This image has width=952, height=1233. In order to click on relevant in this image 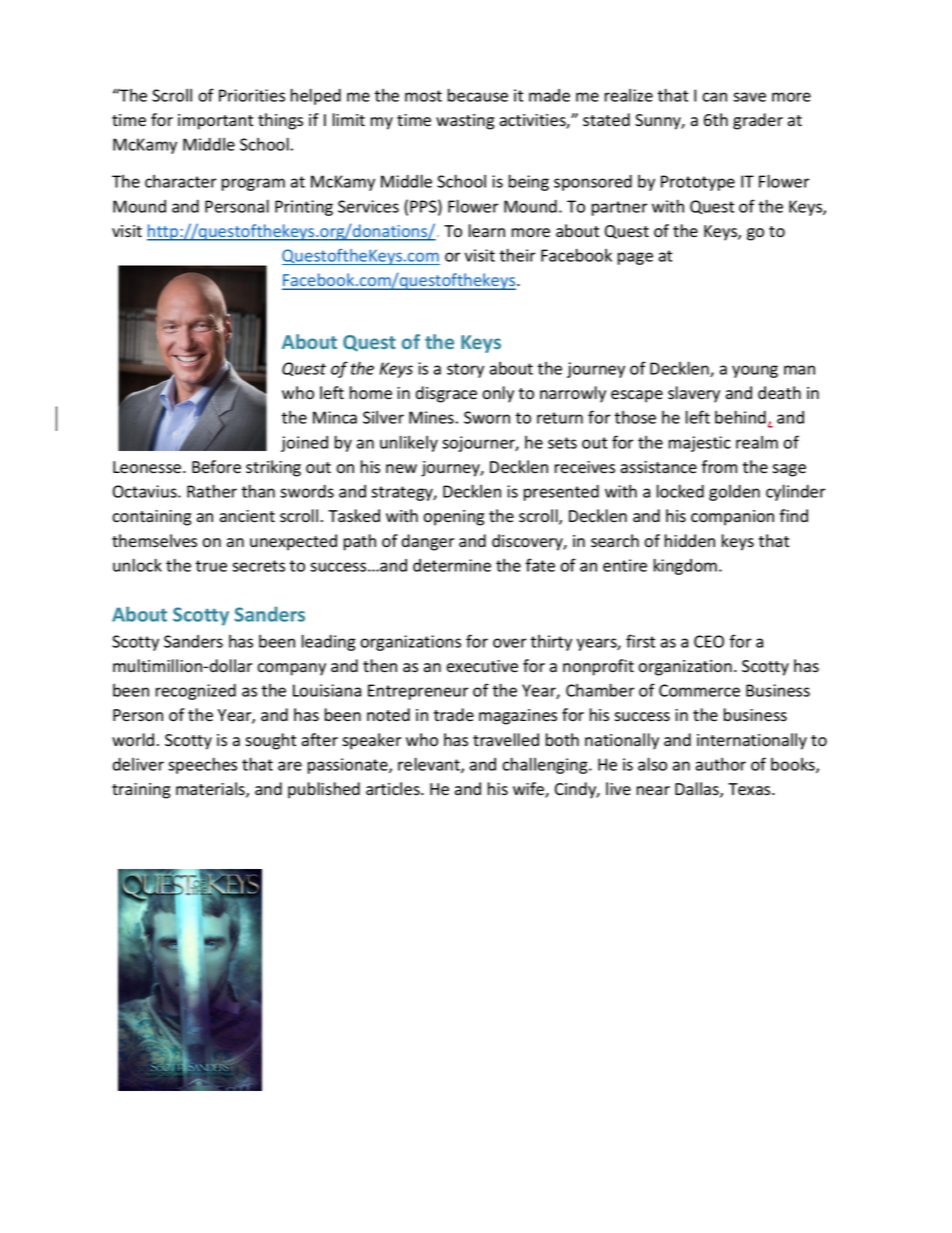, I will do `click(430, 765)`.
